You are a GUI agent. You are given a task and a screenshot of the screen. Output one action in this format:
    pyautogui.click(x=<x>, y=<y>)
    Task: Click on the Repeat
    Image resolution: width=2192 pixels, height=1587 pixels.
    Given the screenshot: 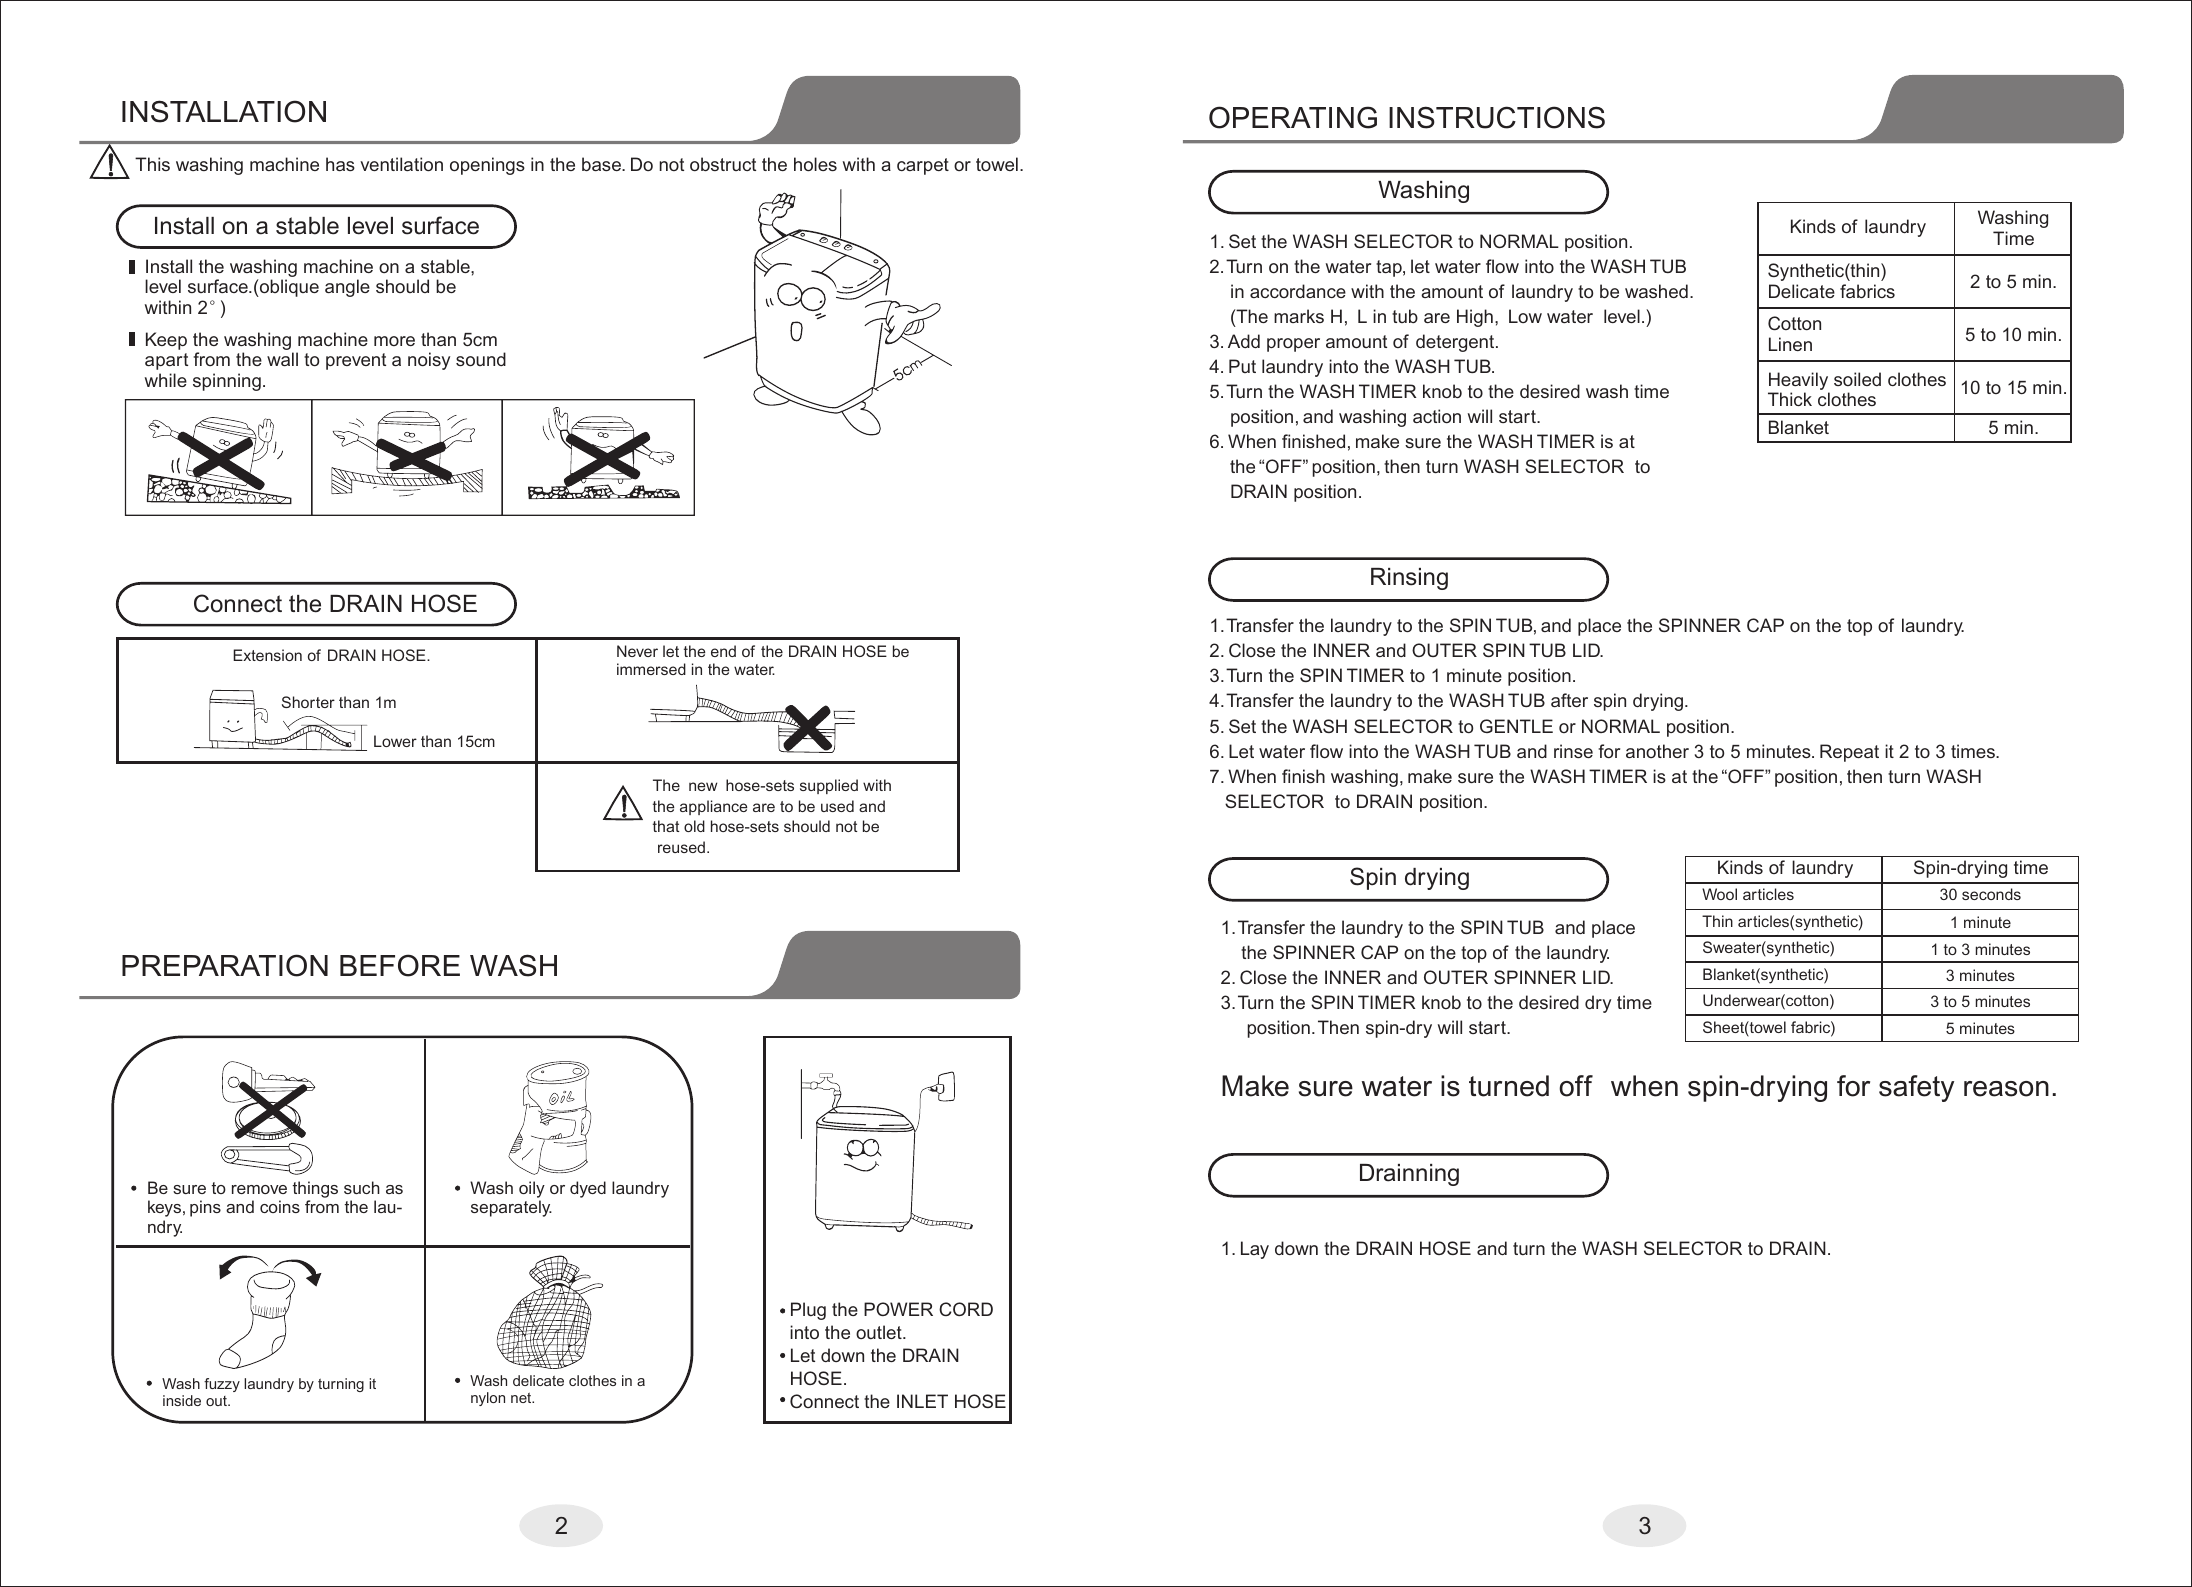 What is the action you would take?
    pyautogui.click(x=1849, y=753)
